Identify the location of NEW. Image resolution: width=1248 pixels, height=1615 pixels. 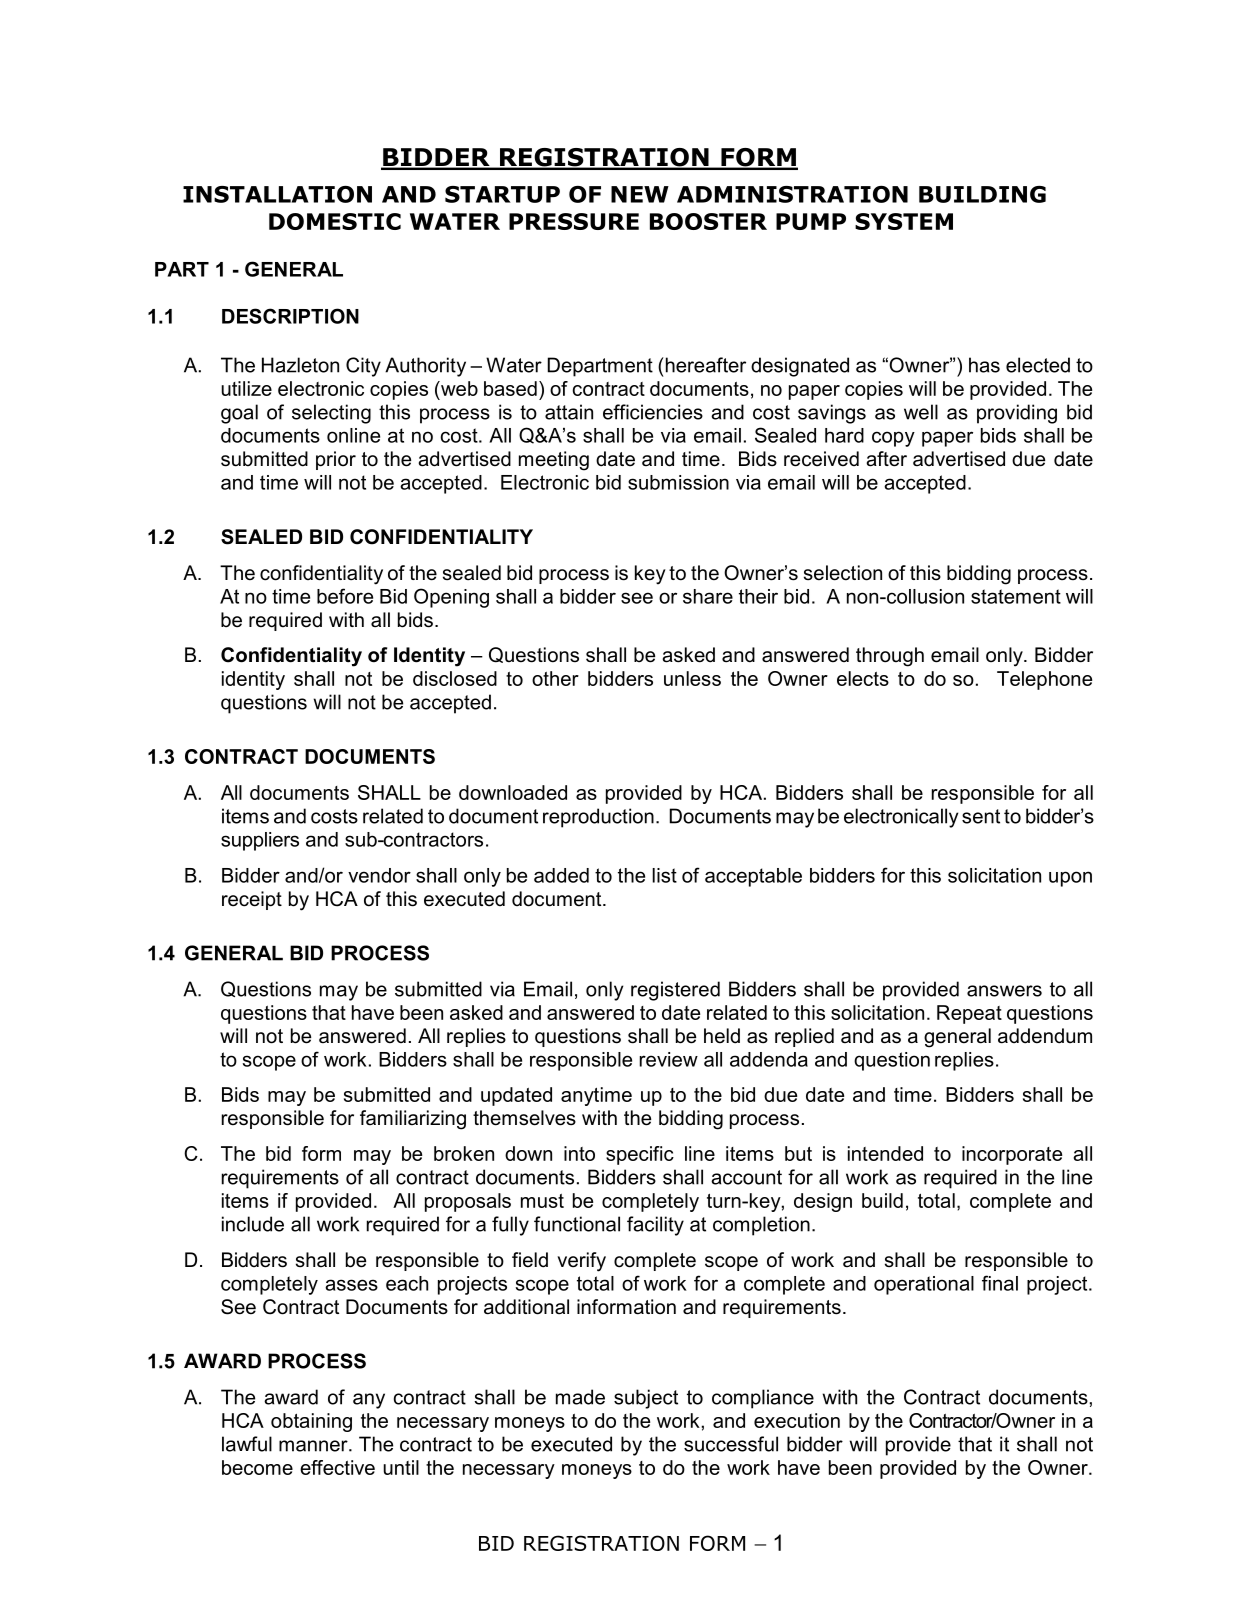
(640, 194).
